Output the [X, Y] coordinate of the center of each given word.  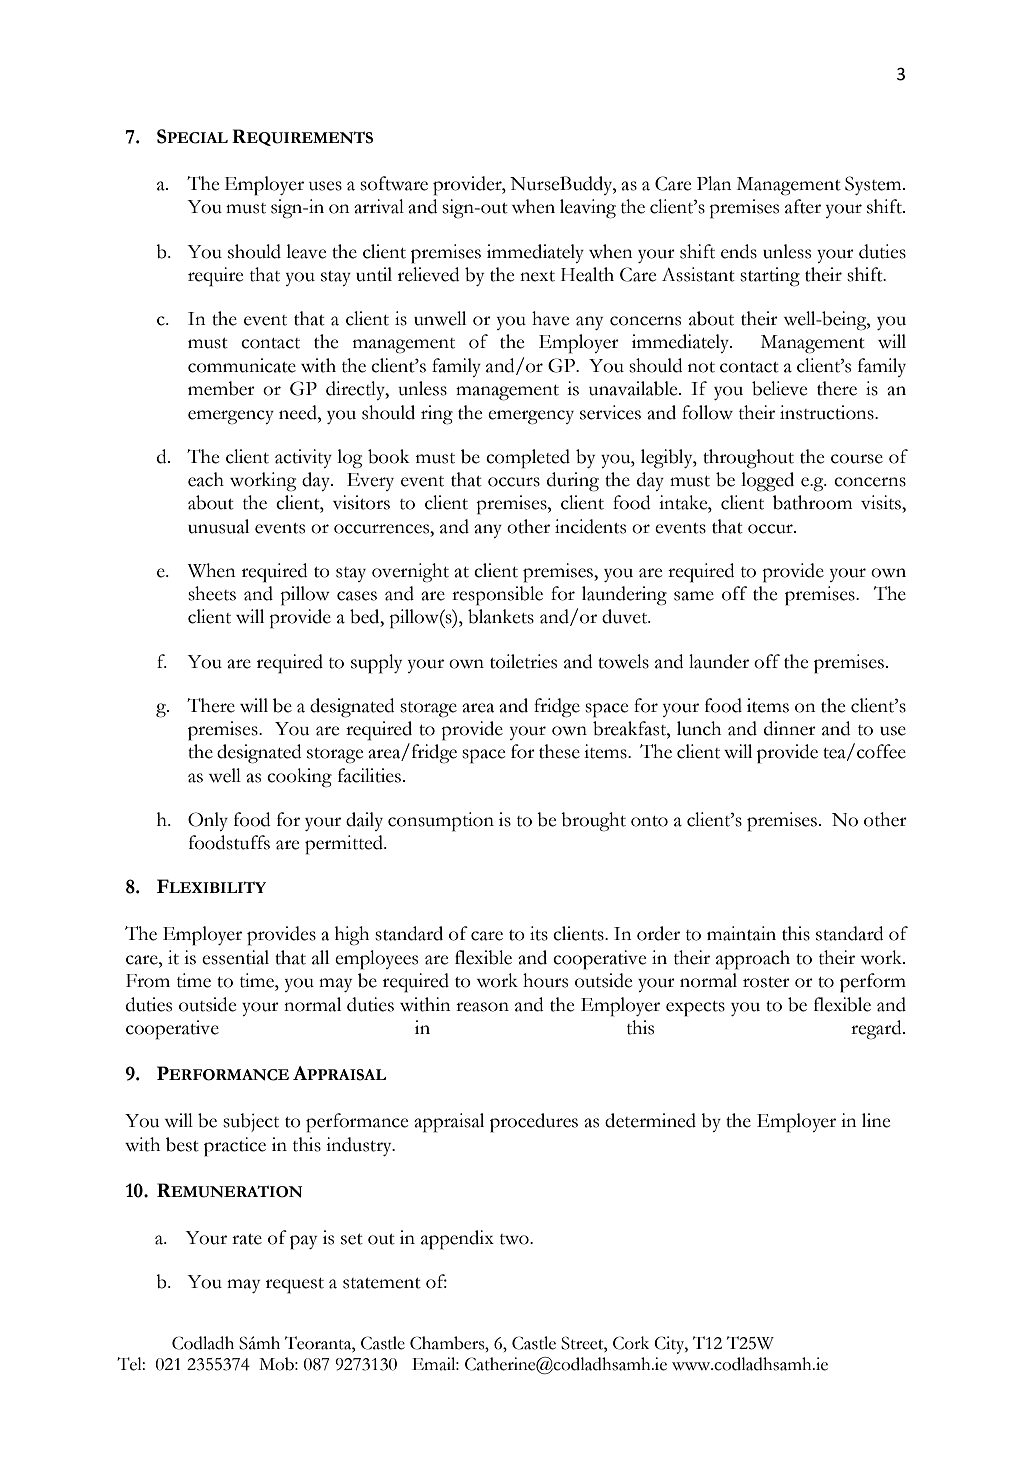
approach [753, 960]
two [515, 1239]
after [803, 206]
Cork [631, 1343]
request [295, 1286]
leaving [588, 209]
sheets [212, 593]
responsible [497, 596]
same [694, 596]
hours [545, 980]
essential [235, 957]
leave [306, 251]
